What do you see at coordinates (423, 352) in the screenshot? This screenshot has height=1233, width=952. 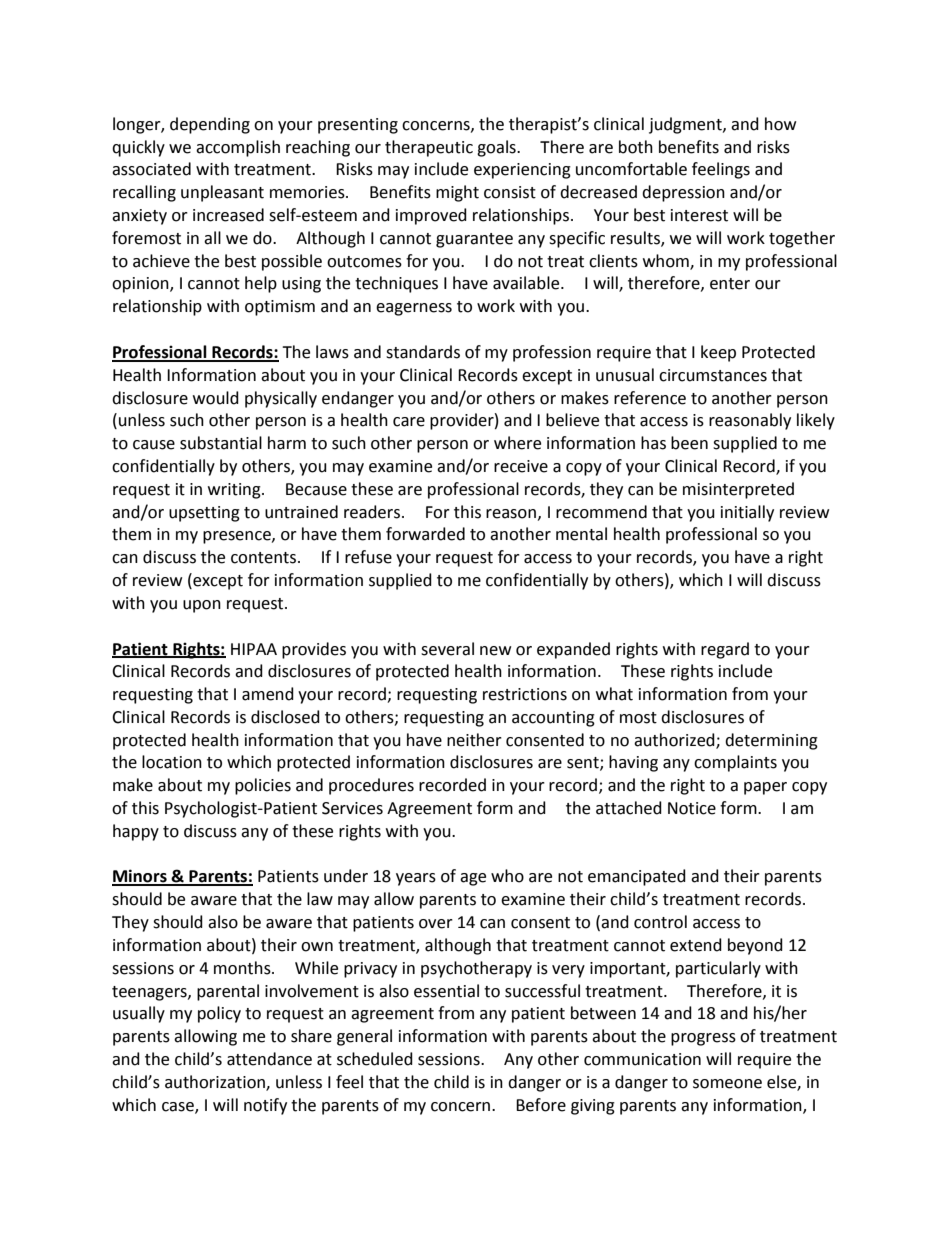 I see `standards` at bounding box center [423, 352].
